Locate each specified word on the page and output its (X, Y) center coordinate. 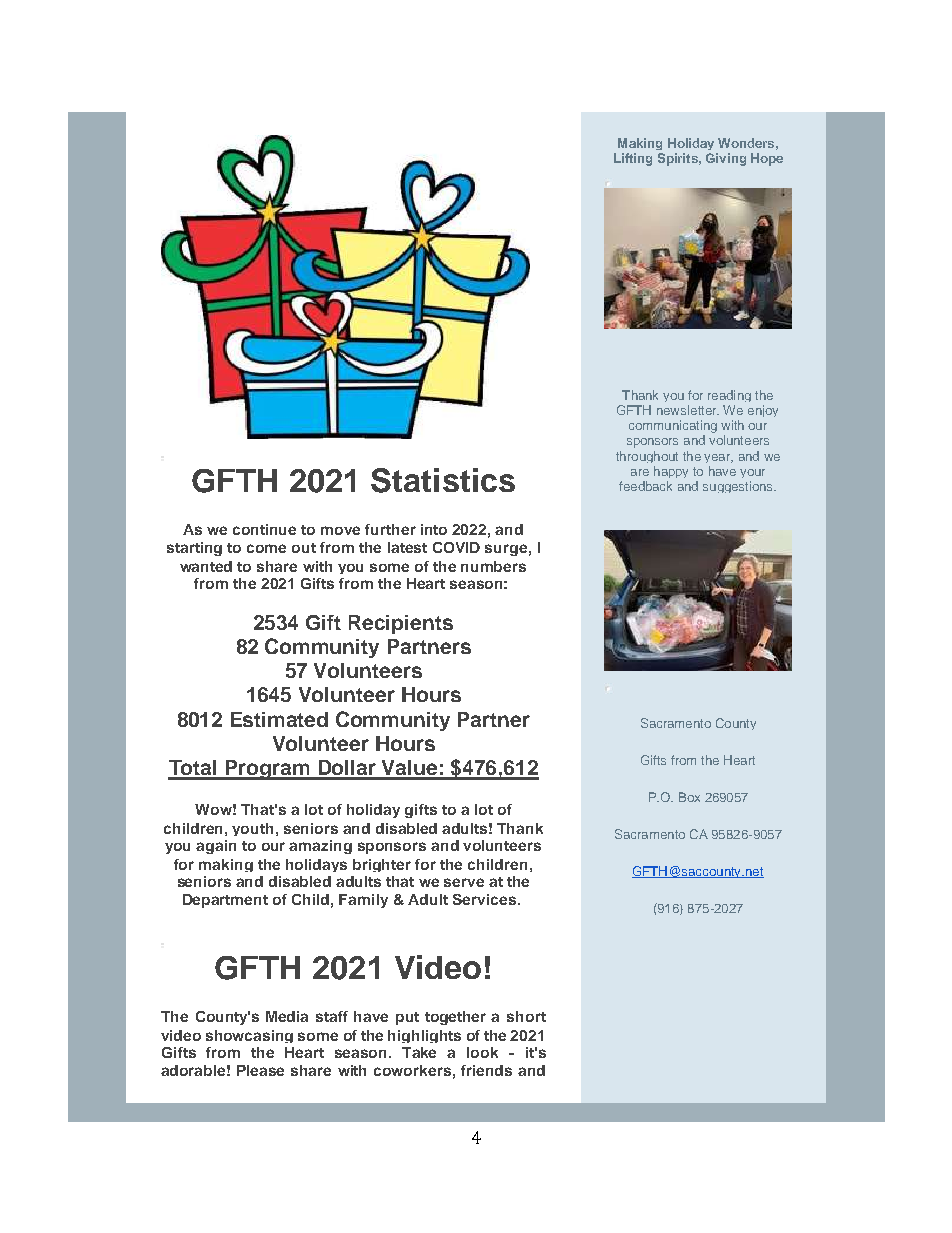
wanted (206, 566)
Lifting (633, 159)
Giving (726, 159)
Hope (767, 159)
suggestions (739, 487)
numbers (493, 566)
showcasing (249, 1036)
